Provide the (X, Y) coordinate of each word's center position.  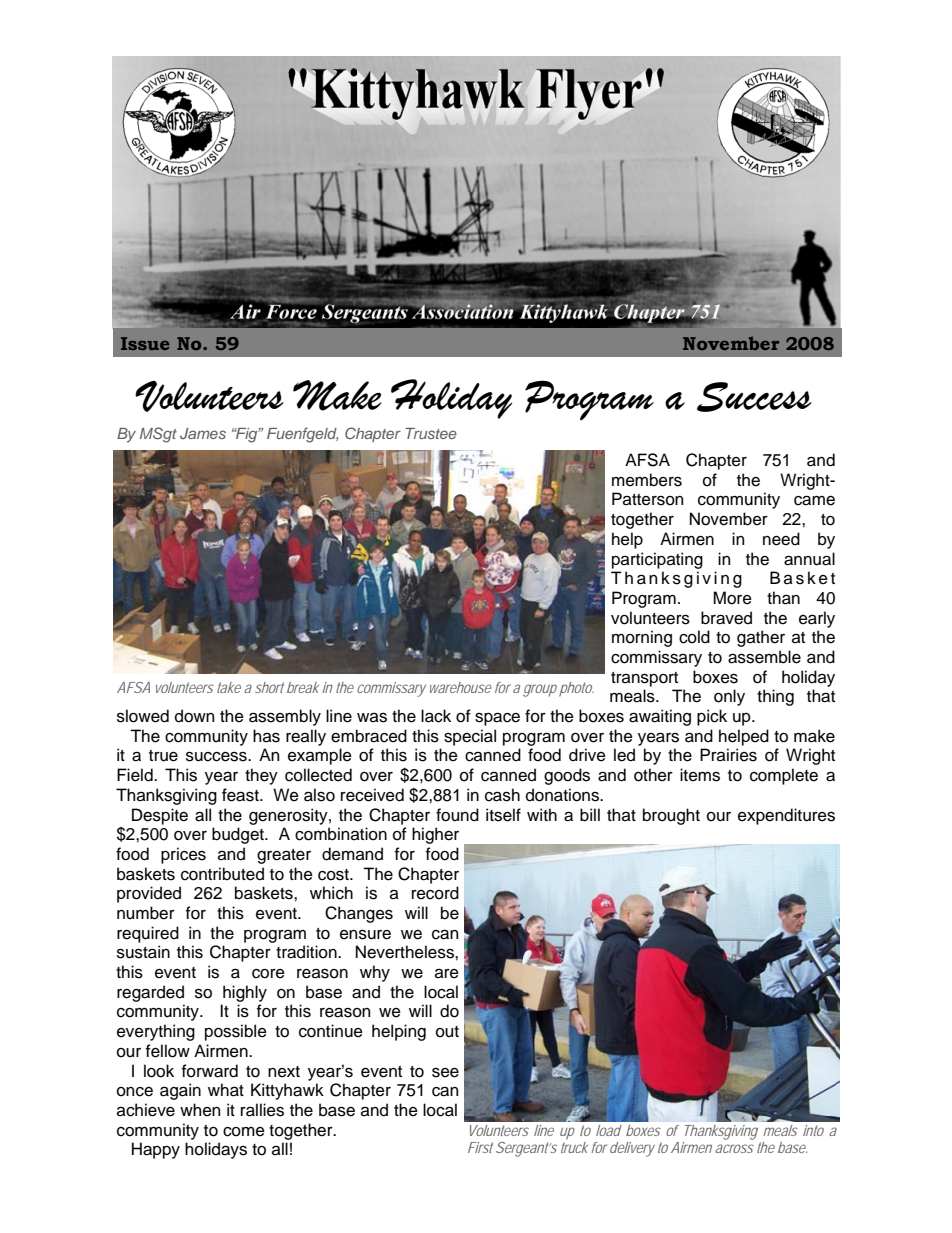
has (266, 736)
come (244, 1132)
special (470, 737)
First (480, 1147)
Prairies (728, 755)
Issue (145, 343)
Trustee (431, 433)
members (647, 480)
